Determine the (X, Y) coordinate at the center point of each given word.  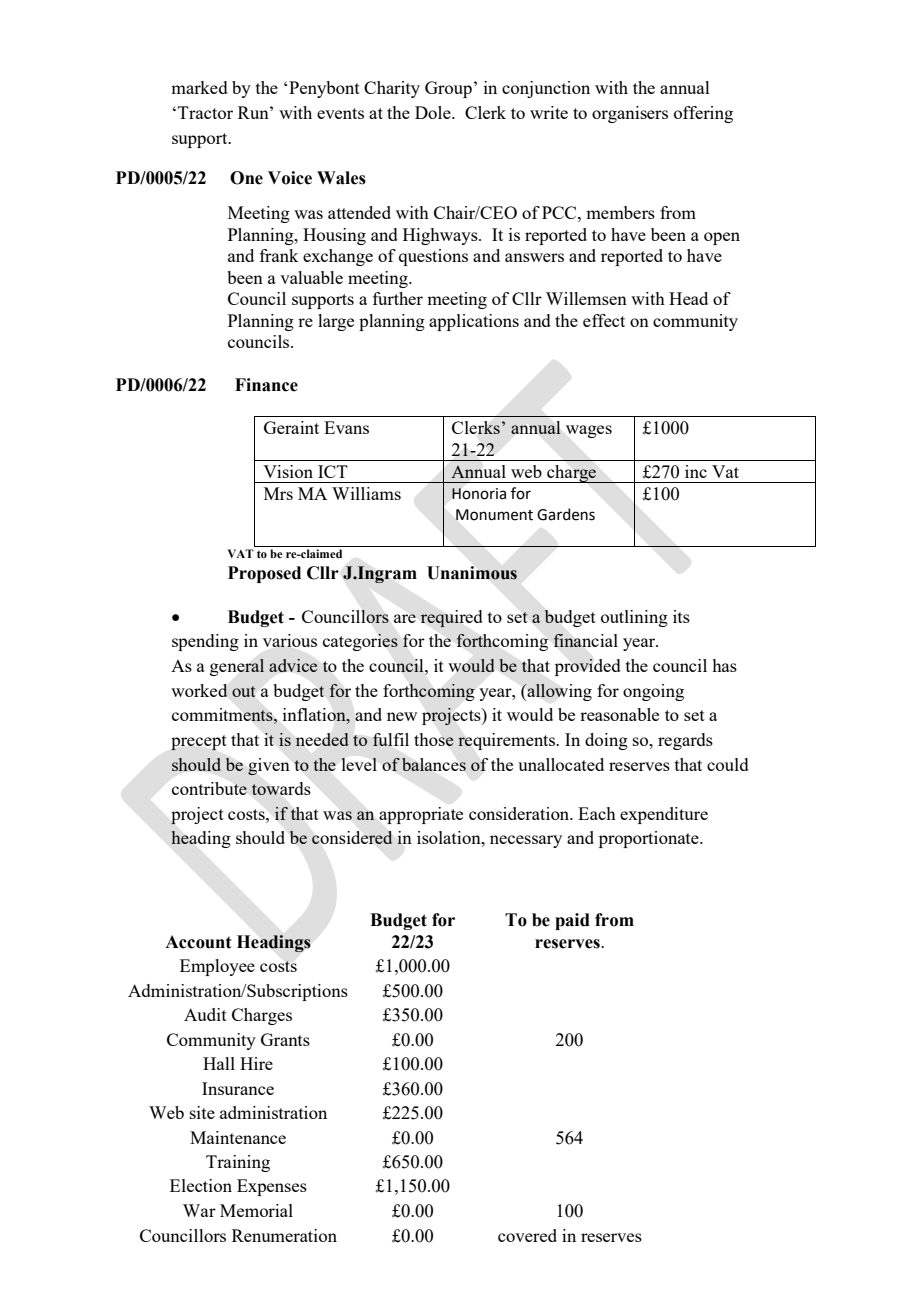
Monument (494, 515)
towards (281, 788)
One (246, 178)
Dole (434, 112)
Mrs (278, 493)
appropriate (421, 815)
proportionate (650, 839)
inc (696, 471)
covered (527, 1235)
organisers (630, 114)
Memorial (256, 1210)
